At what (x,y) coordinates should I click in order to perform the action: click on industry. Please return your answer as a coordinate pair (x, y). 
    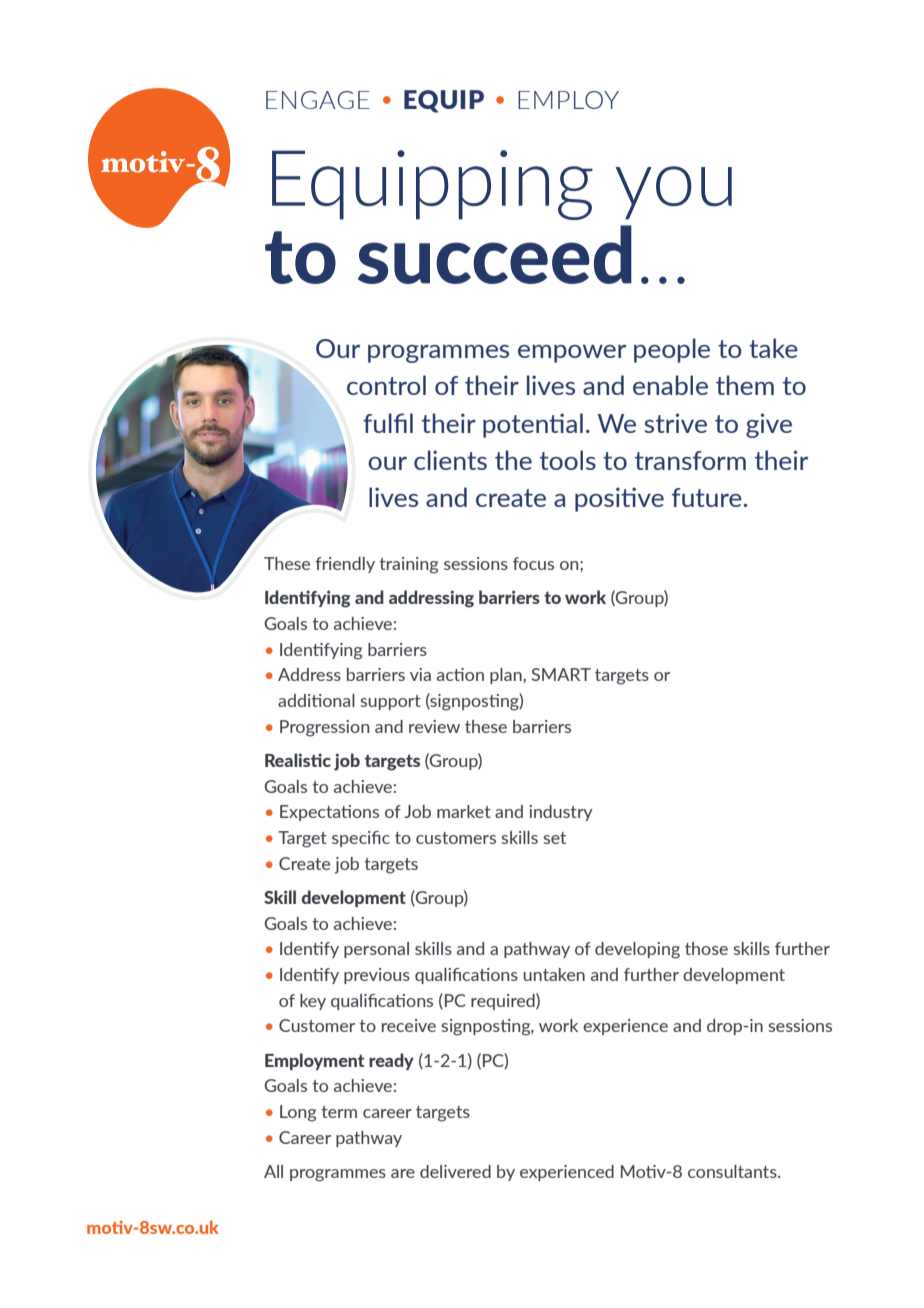
    Looking at the image, I should click on (561, 813).
